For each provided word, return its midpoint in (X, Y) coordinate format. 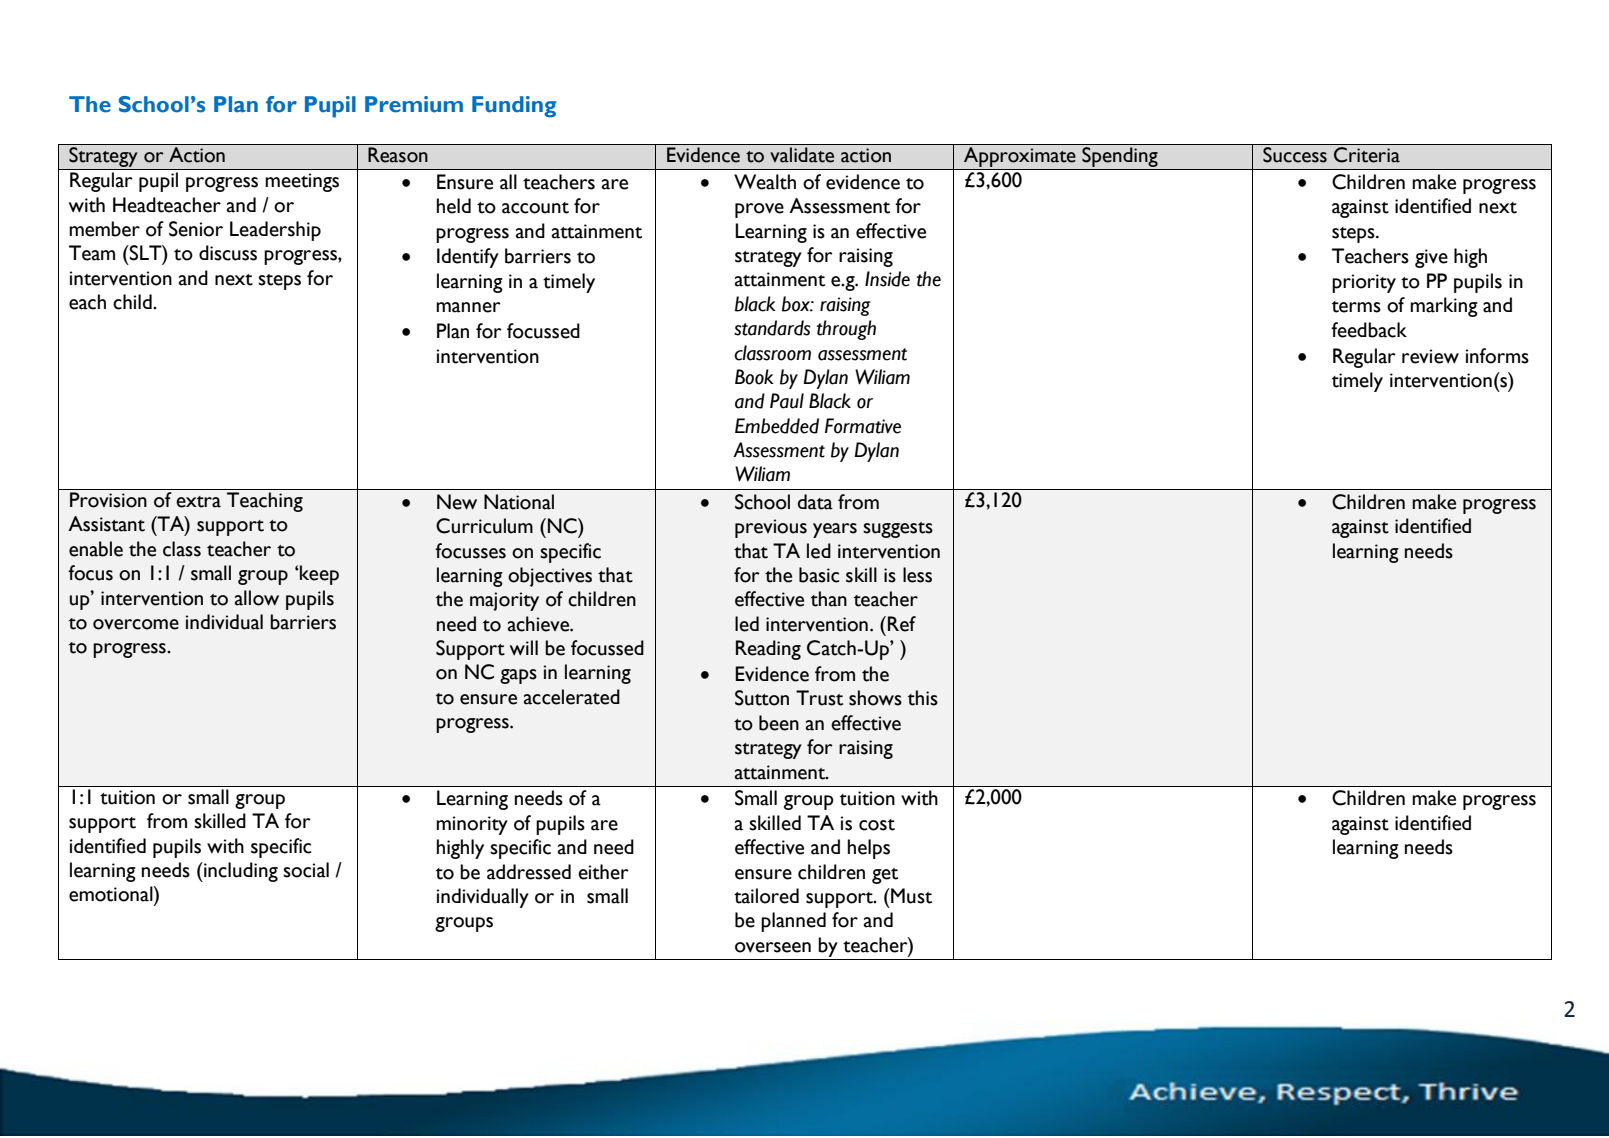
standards (772, 328)
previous (771, 528)
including (240, 872)
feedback (1369, 330)
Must (910, 896)
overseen (773, 947)
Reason (398, 155)
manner (468, 307)
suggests (898, 530)
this (923, 698)
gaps (518, 676)
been (779, 723)
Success (1295, 155)
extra (198, 502)
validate (802, 155)
